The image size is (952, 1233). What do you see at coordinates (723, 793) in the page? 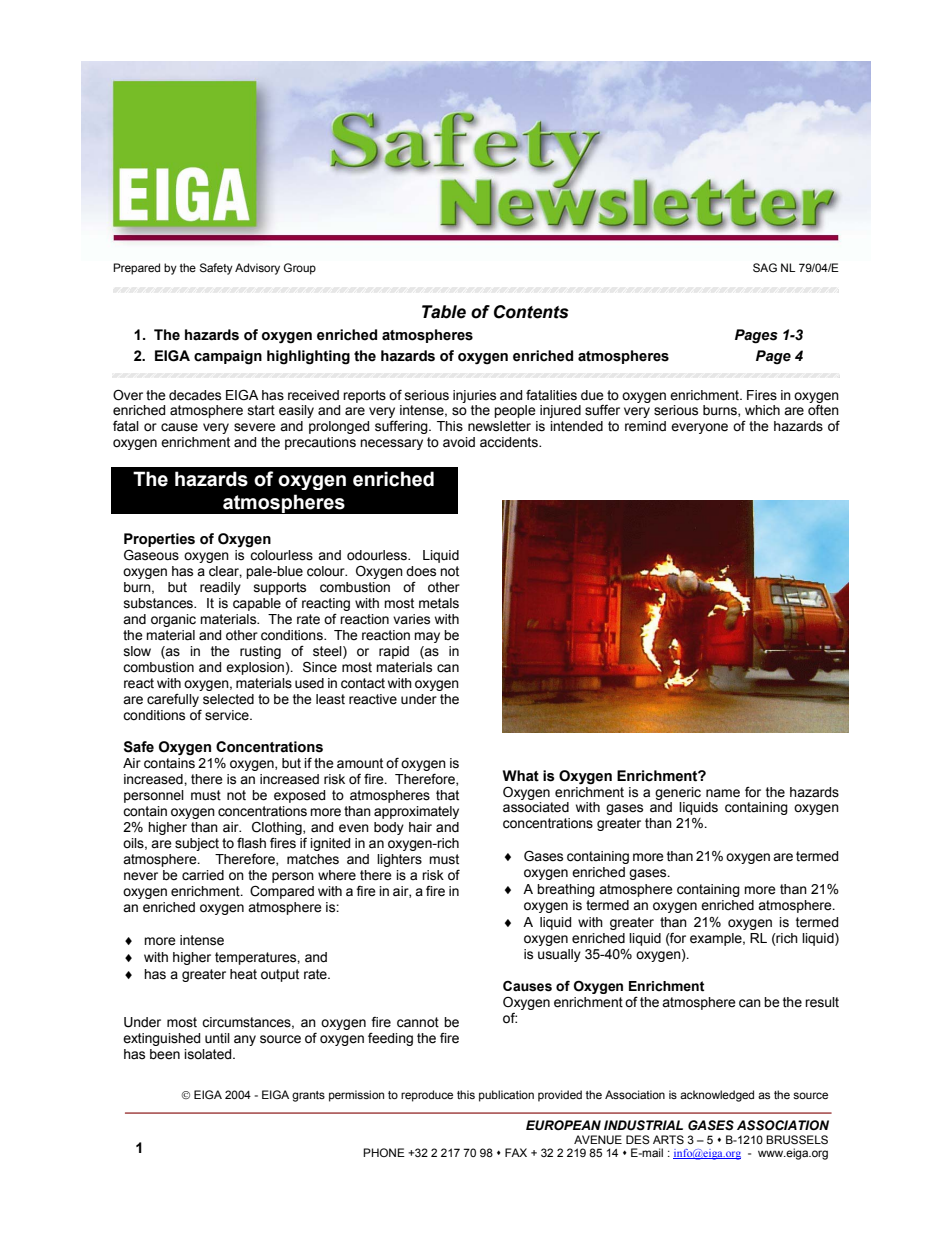
I see `name` at bounding box center [723, 793].
